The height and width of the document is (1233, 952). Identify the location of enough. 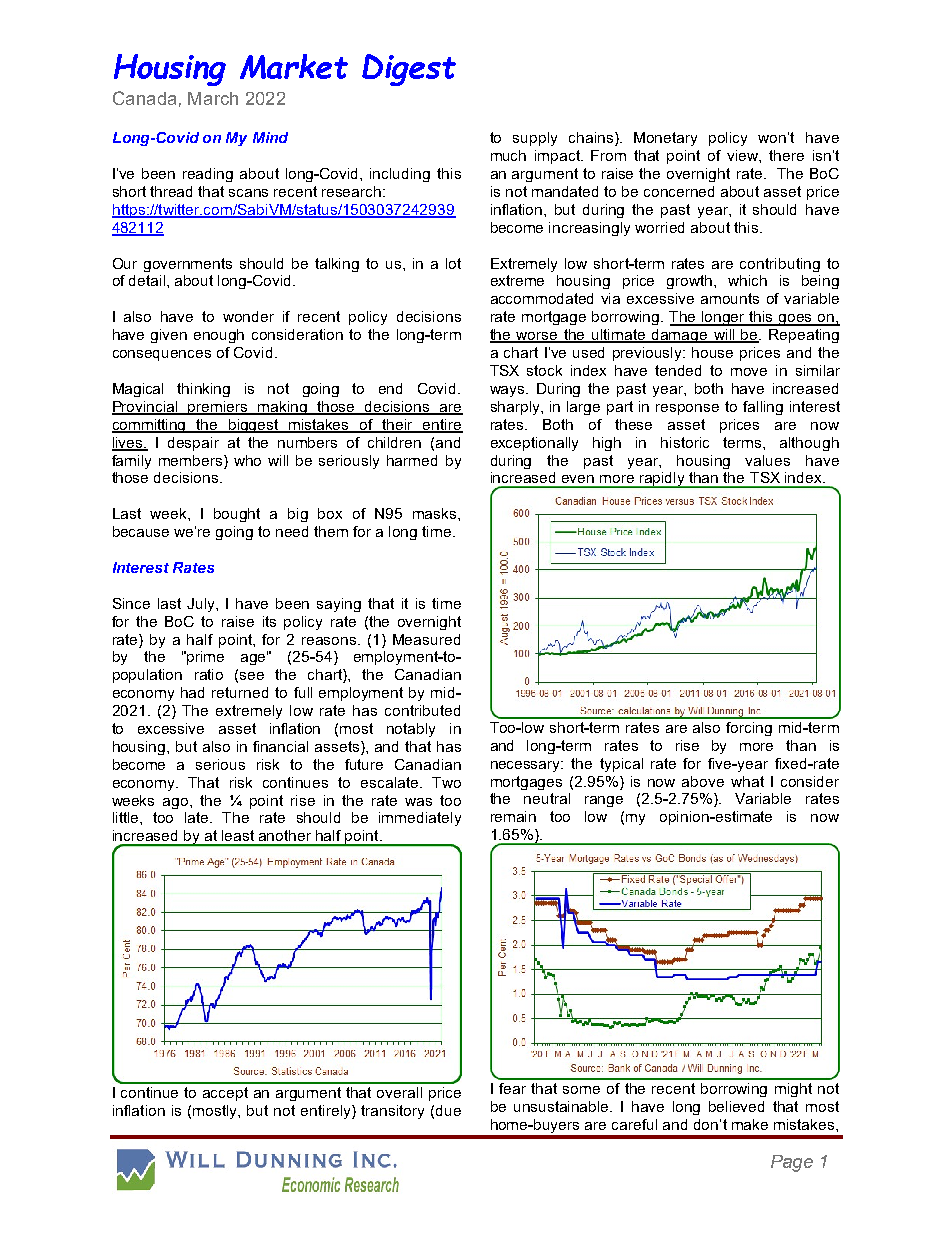
(219, 336).
